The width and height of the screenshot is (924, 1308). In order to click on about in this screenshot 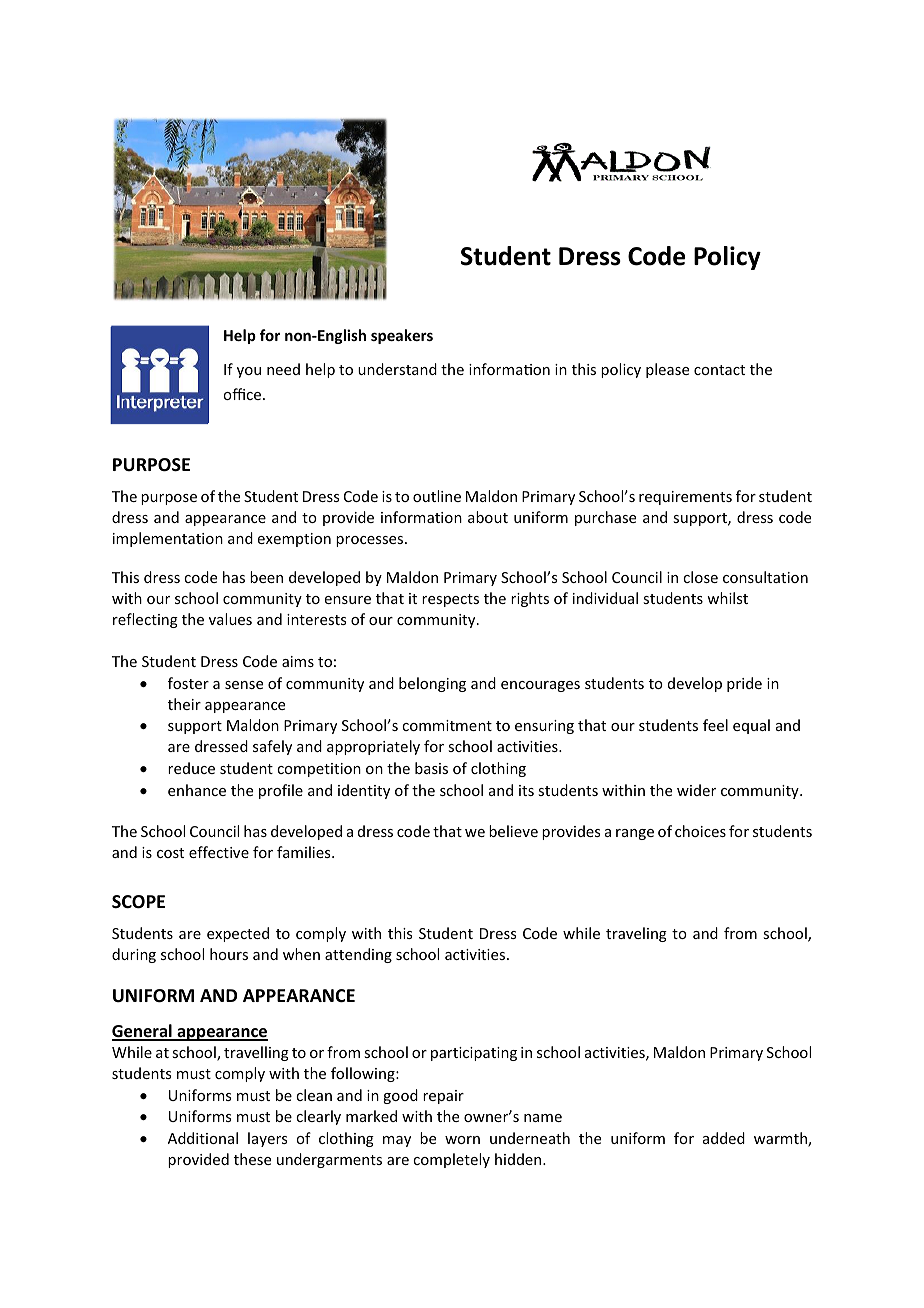, I will do `click(488, 517)`.
